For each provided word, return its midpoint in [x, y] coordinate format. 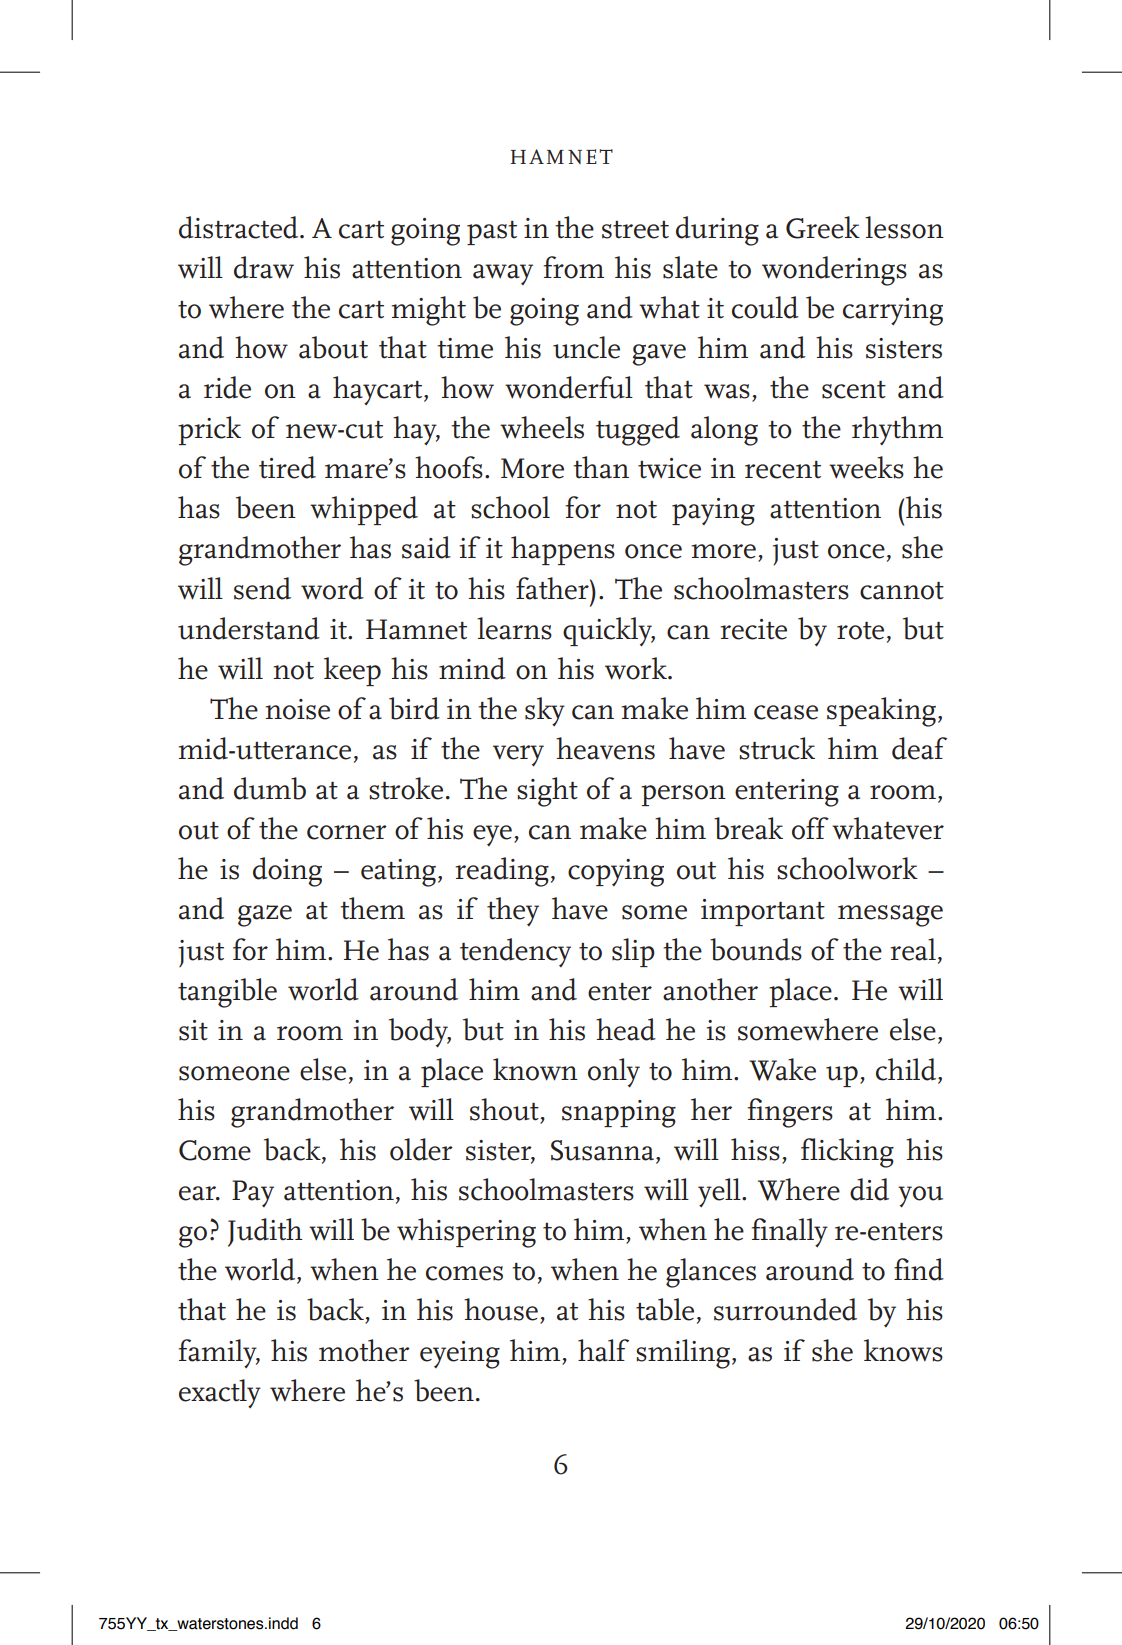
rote [860, 631]
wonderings [834, 271]
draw [264, 267]
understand [249, 628]
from [573, 267]
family [218, 1353]
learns [514, 628]
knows [903, 1350]
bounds [756, 949]
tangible [227, 993]
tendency [515, 952]
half [603, 1350]
